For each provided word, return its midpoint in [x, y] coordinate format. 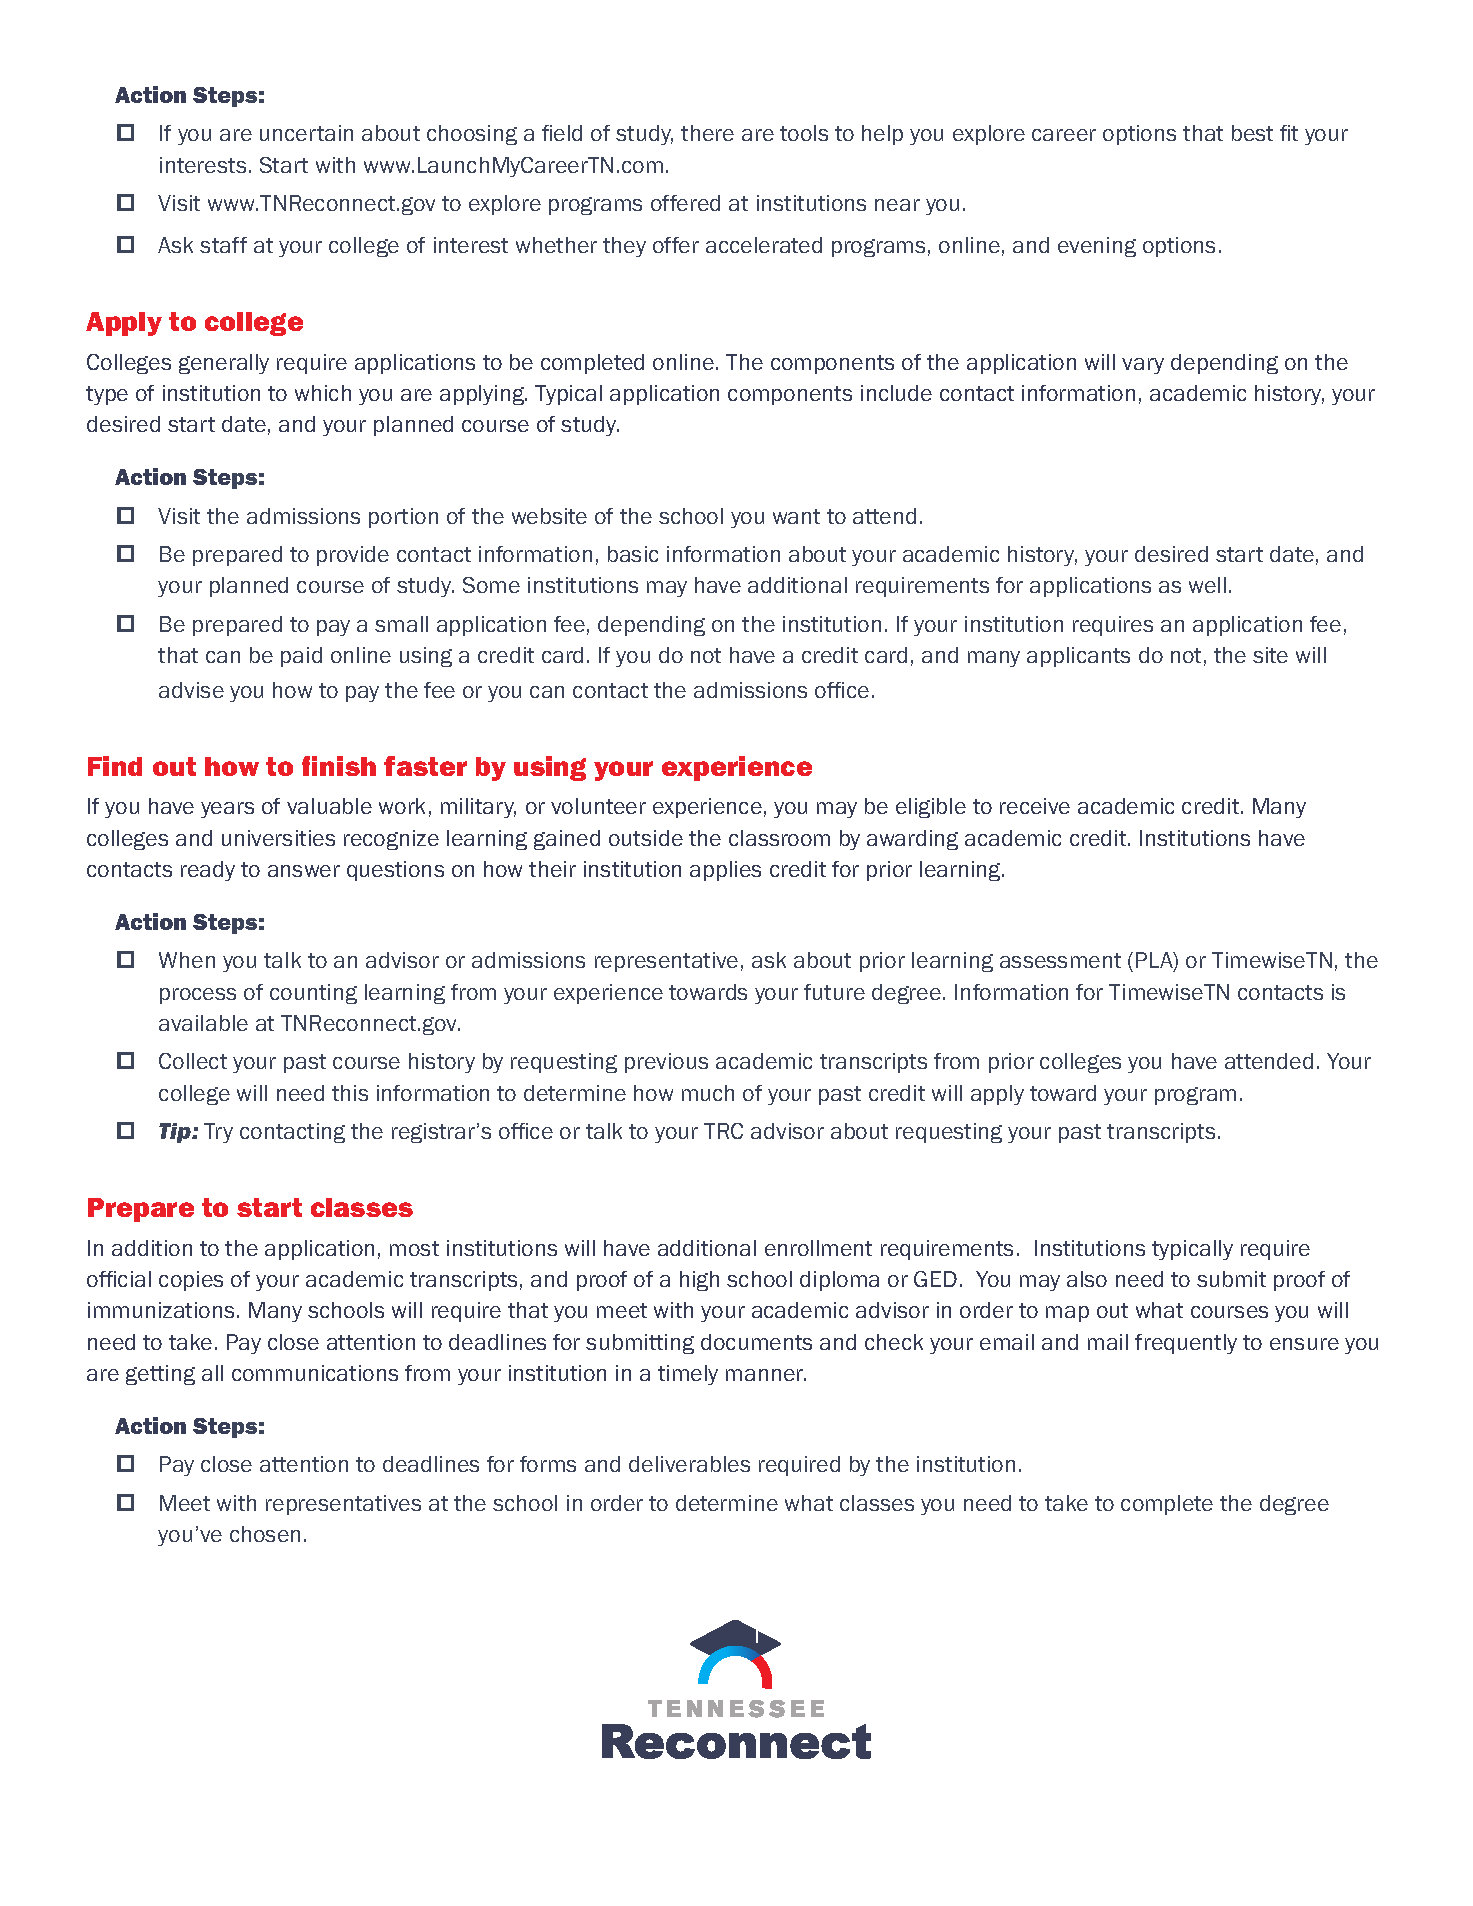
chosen [265, 1534]
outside [646, 838]
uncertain [306, 133]
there [707, 133]
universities [278, 838]
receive [1035, 806]
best [1252, 133]
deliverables [689, 1464]
